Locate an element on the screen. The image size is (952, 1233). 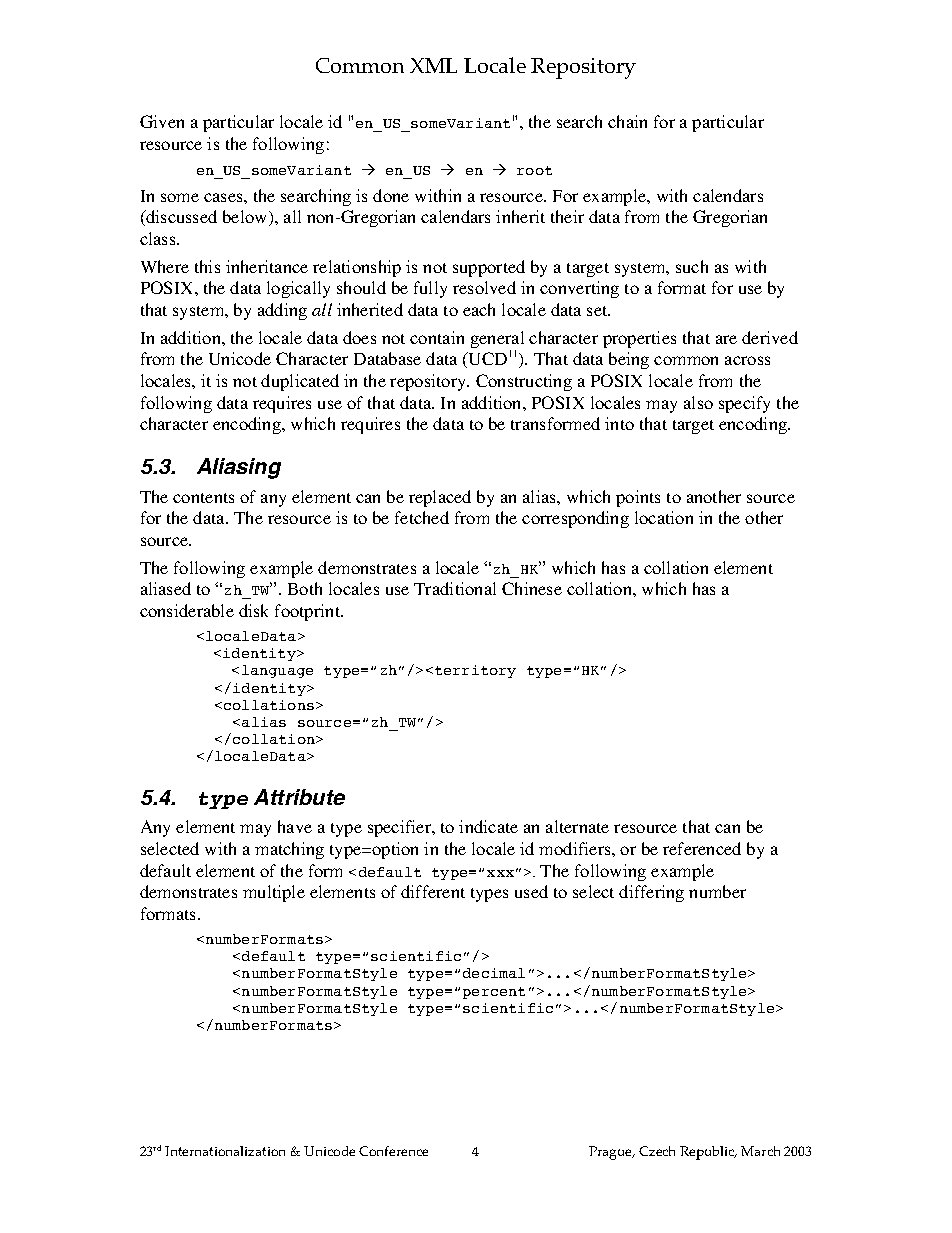
contain is located at coordinates (437, 337).
